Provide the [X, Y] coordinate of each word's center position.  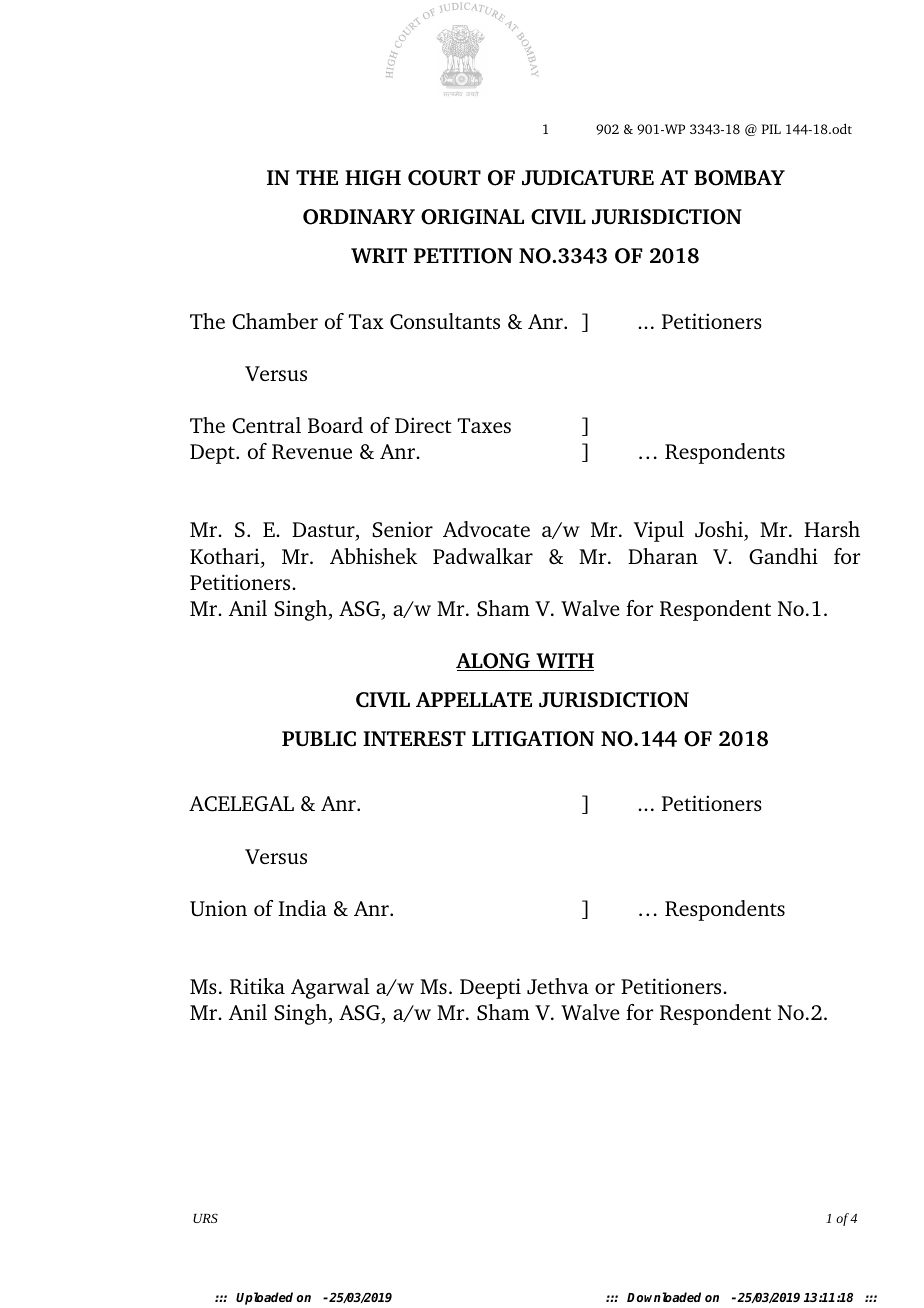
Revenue [312, 451]
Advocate [486, 529]
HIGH [373, 178]
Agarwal [330, 988]
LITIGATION [533, 739]
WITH [564, 662]
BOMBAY [739, 178]
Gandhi [783, 556]
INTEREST [414, 739]
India [302, 908]
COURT [444, 178]
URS [205, 1218]
